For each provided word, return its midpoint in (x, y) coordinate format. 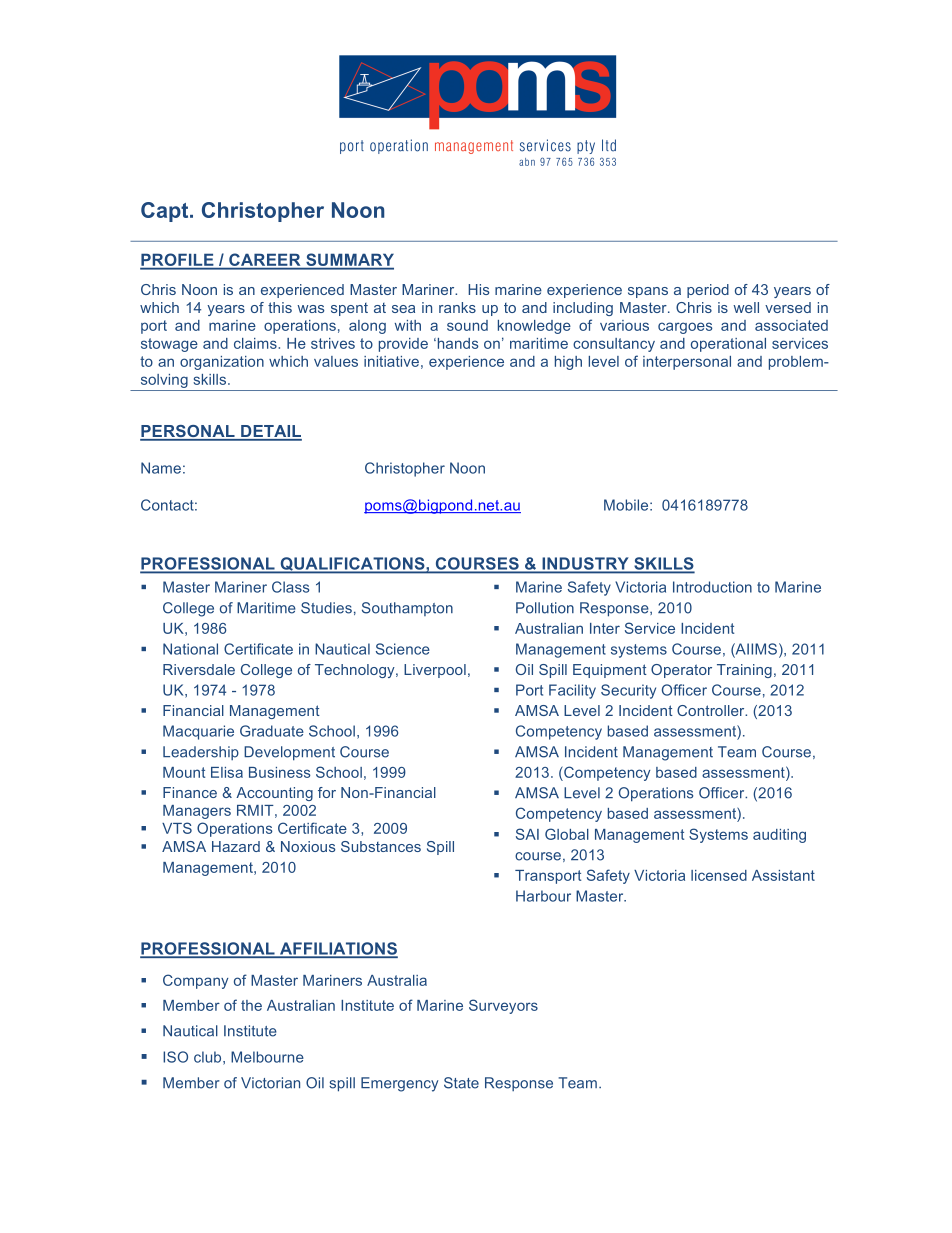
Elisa (227, 772)
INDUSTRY (585, 564)
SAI (527, 834)
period (708, 291)
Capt (166, 212)
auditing (779, 836)
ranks (457, 307)
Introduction (712, 587)
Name (161, 468)
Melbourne (267, 1057)
